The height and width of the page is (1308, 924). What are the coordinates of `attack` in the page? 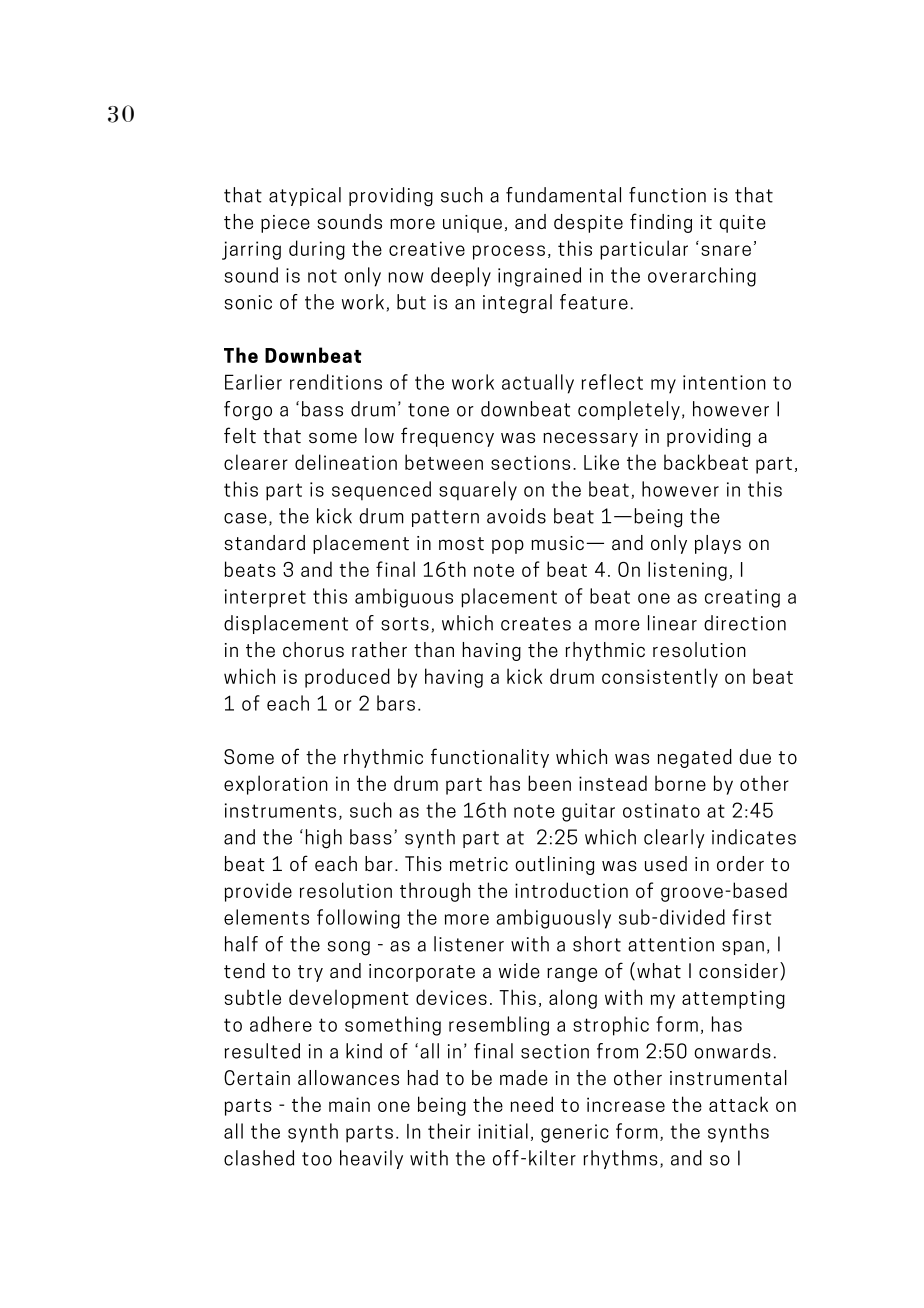 It's located at (738, 1104).
